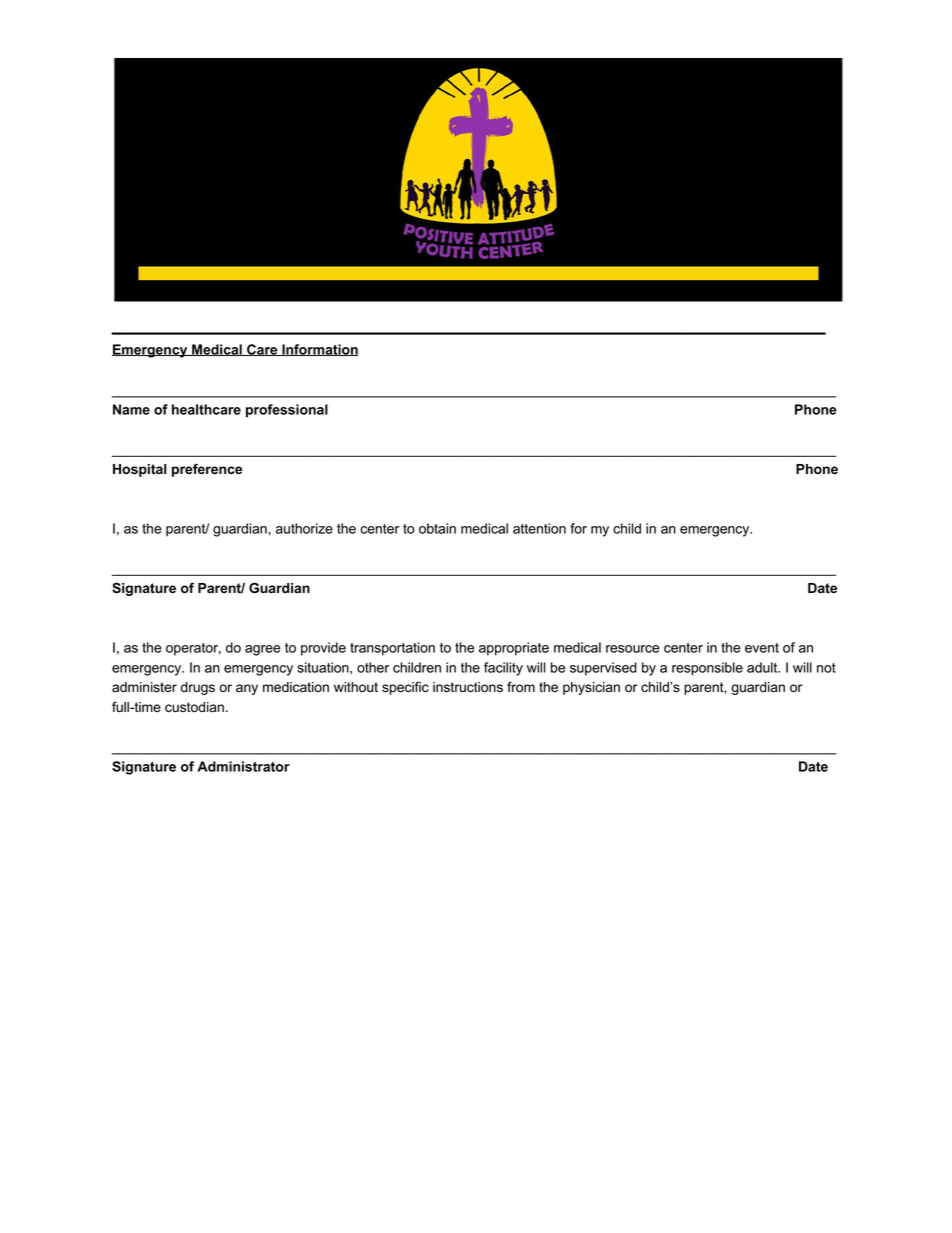  What do you see at coordinates (763, 667) in the screenshot?
I see `adult` at bounding box center [763, 667].
